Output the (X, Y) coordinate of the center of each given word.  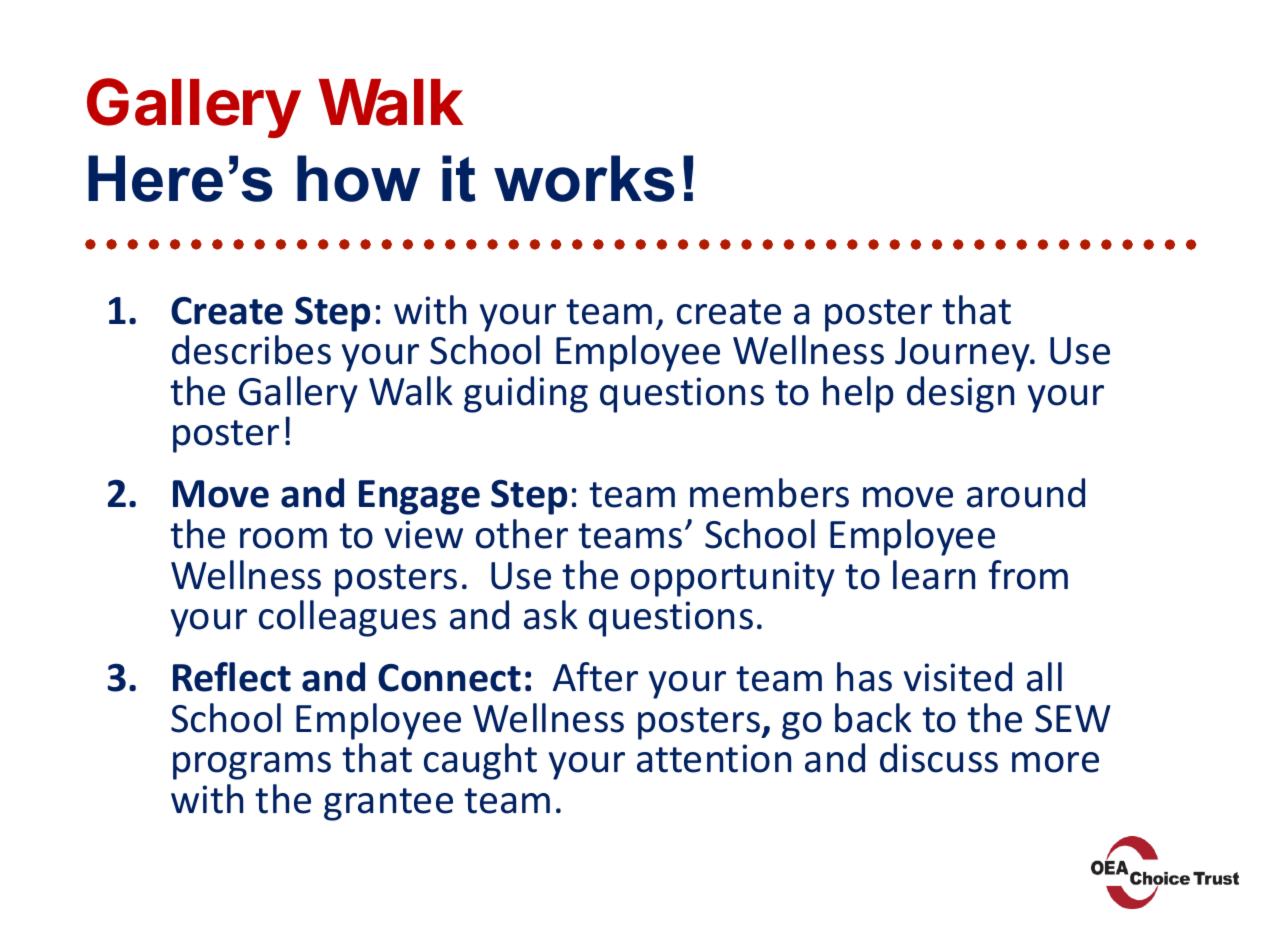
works (584, 178)
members (769, 493)
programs (252, 766)
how (358, 178)
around (1026, 493)
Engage (419, 497)
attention (714, 758)
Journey (963, 354)
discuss (939, 758)
